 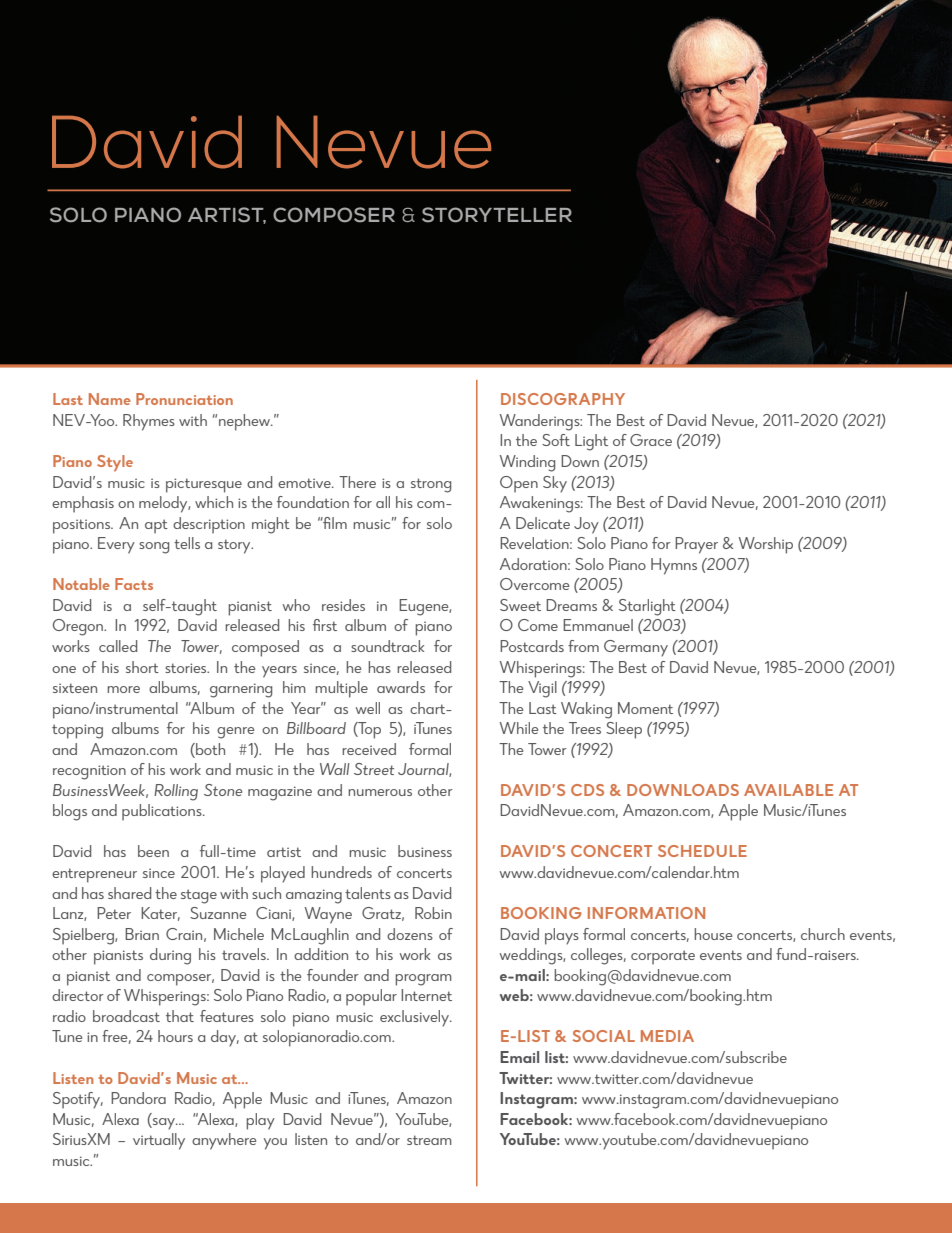 What do you see at coordinates (176, 792) in the screenshot?
I see `Rolling` at bounding box center [176, 792].
